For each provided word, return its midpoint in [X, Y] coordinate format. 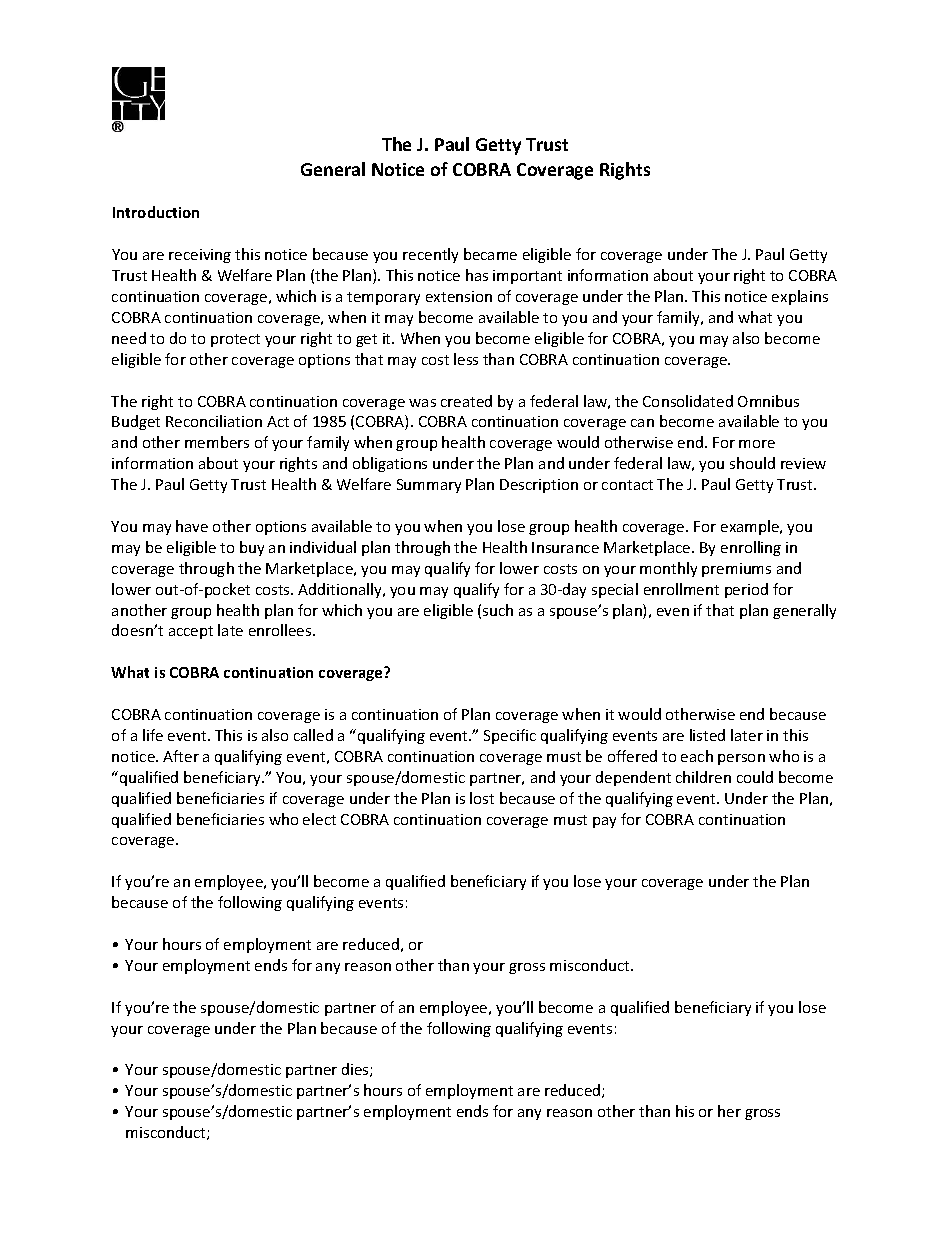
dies [356, 1070]
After [181, 756]
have [192, 526]
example [751, 527]
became [490, 254]
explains [800, 297]
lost [482, 798]
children [703, 777]
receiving [200, 256]
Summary [429, 486]
